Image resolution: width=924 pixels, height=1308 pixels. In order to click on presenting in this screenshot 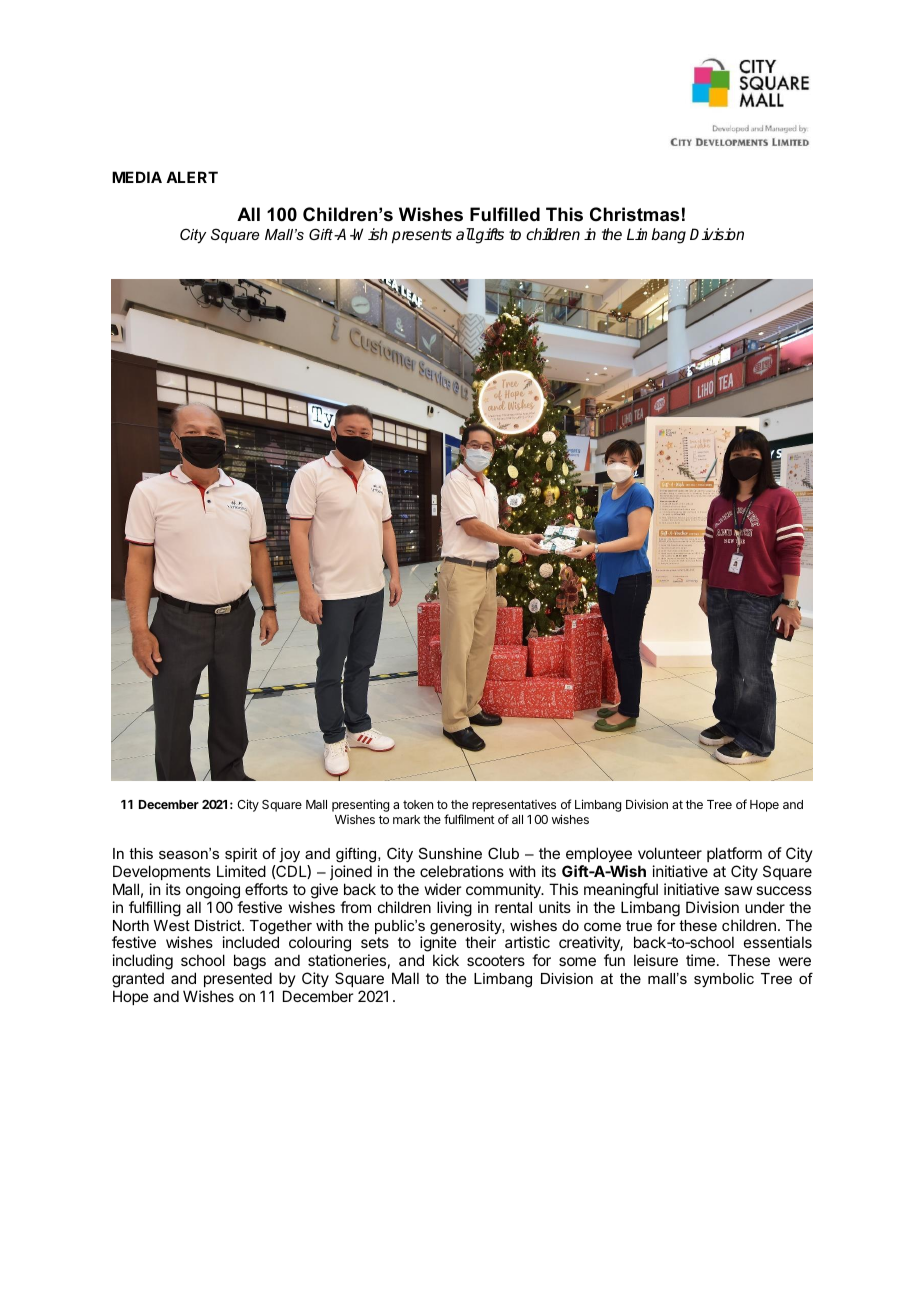, I will do `click(360, 805)`.
